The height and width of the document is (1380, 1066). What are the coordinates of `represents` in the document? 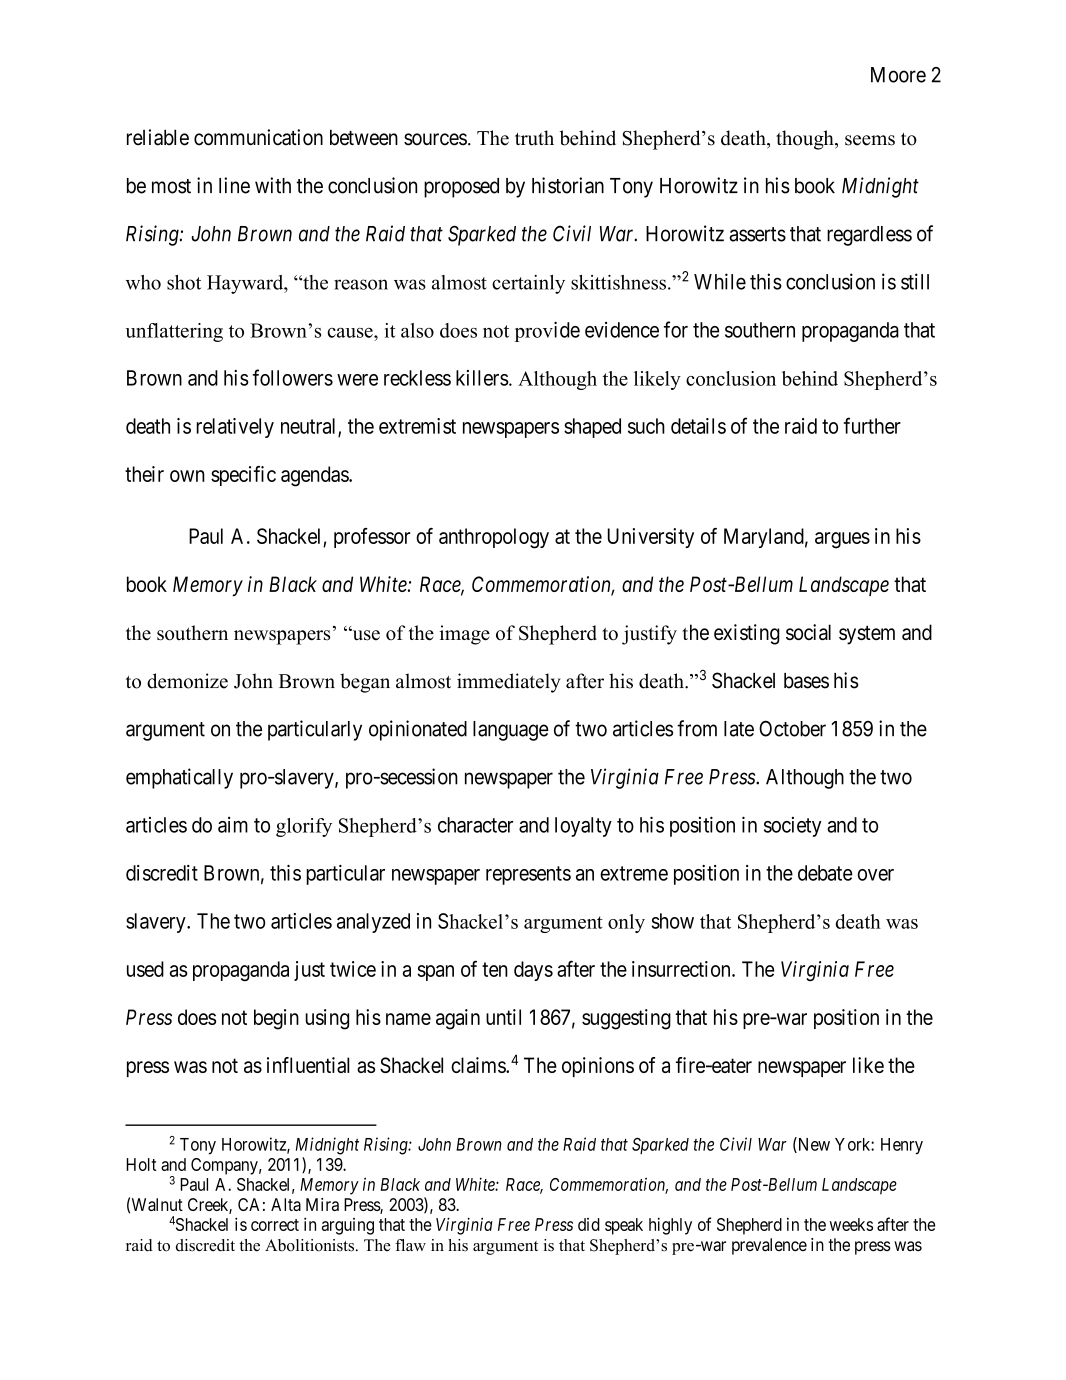 It's located at (528, 875).
